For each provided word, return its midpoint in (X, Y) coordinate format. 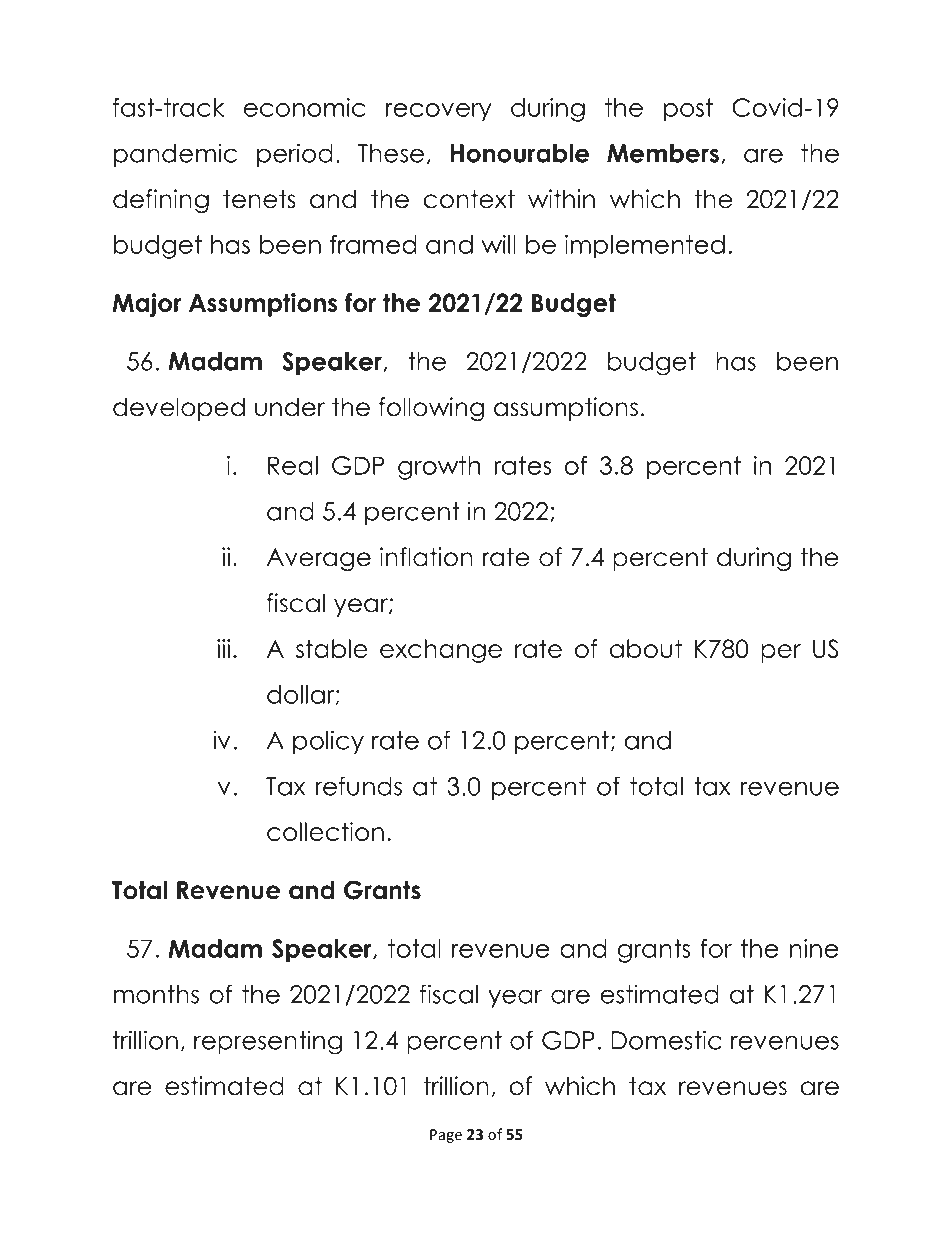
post (688, 110)
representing (268, 1042)
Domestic (666, 1040)
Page (446, 1136)
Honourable (519, 153)
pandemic (175, 155)
